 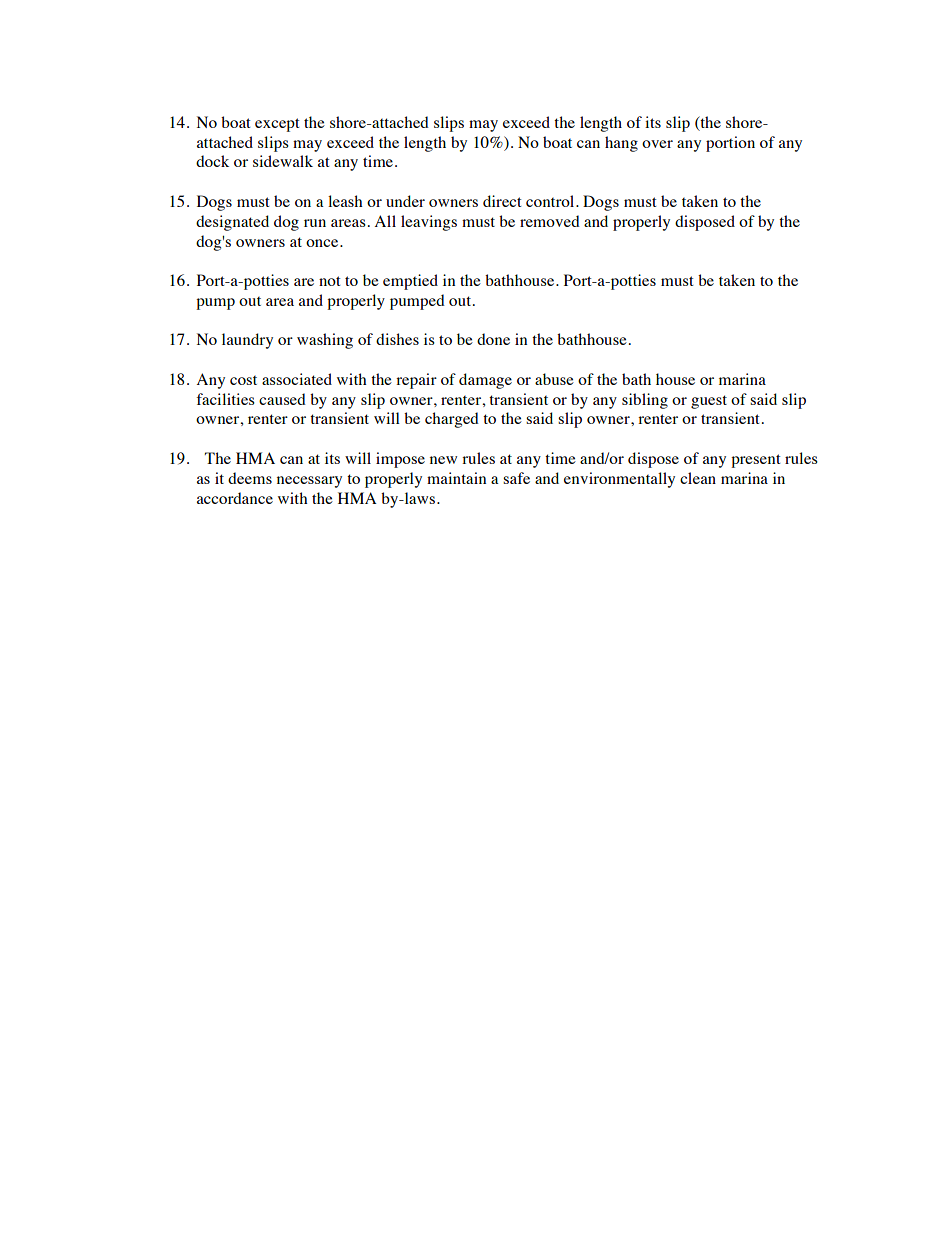 I want to click on except, so click(x=277, y=125).
